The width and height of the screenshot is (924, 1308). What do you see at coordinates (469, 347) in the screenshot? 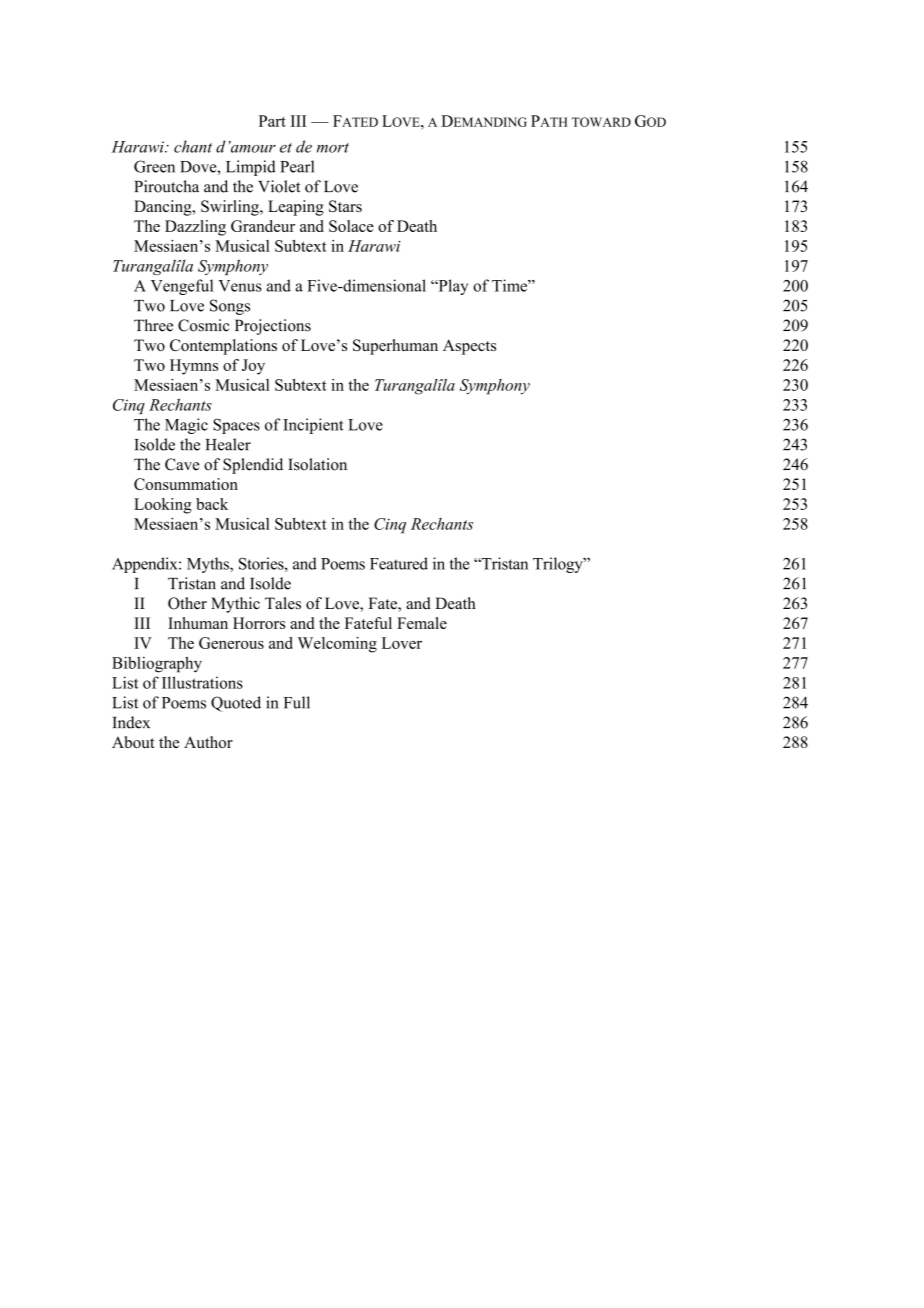
I see `Aspects` at bounding box center [469, 347].
